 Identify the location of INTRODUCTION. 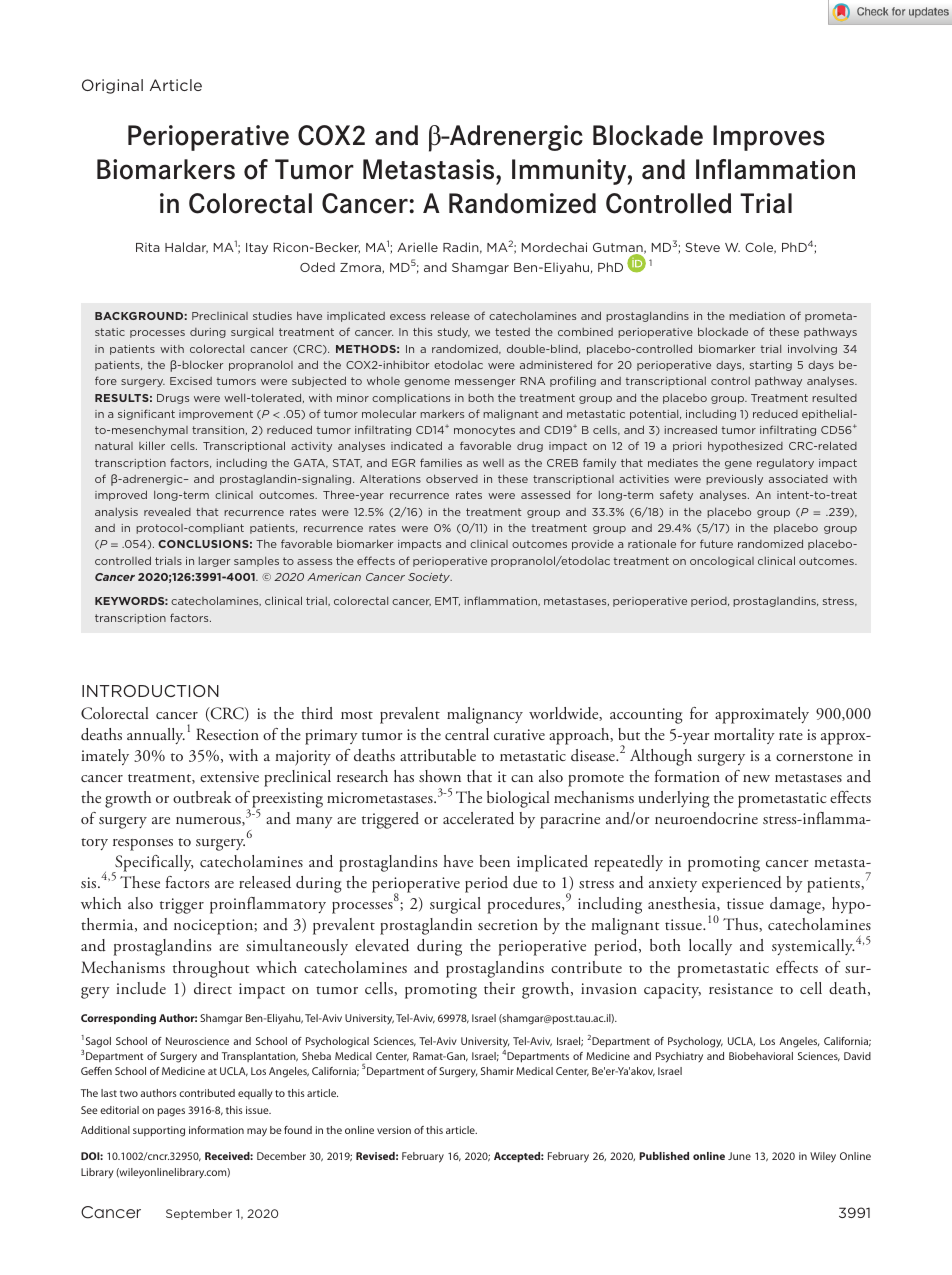
(150, 691).
